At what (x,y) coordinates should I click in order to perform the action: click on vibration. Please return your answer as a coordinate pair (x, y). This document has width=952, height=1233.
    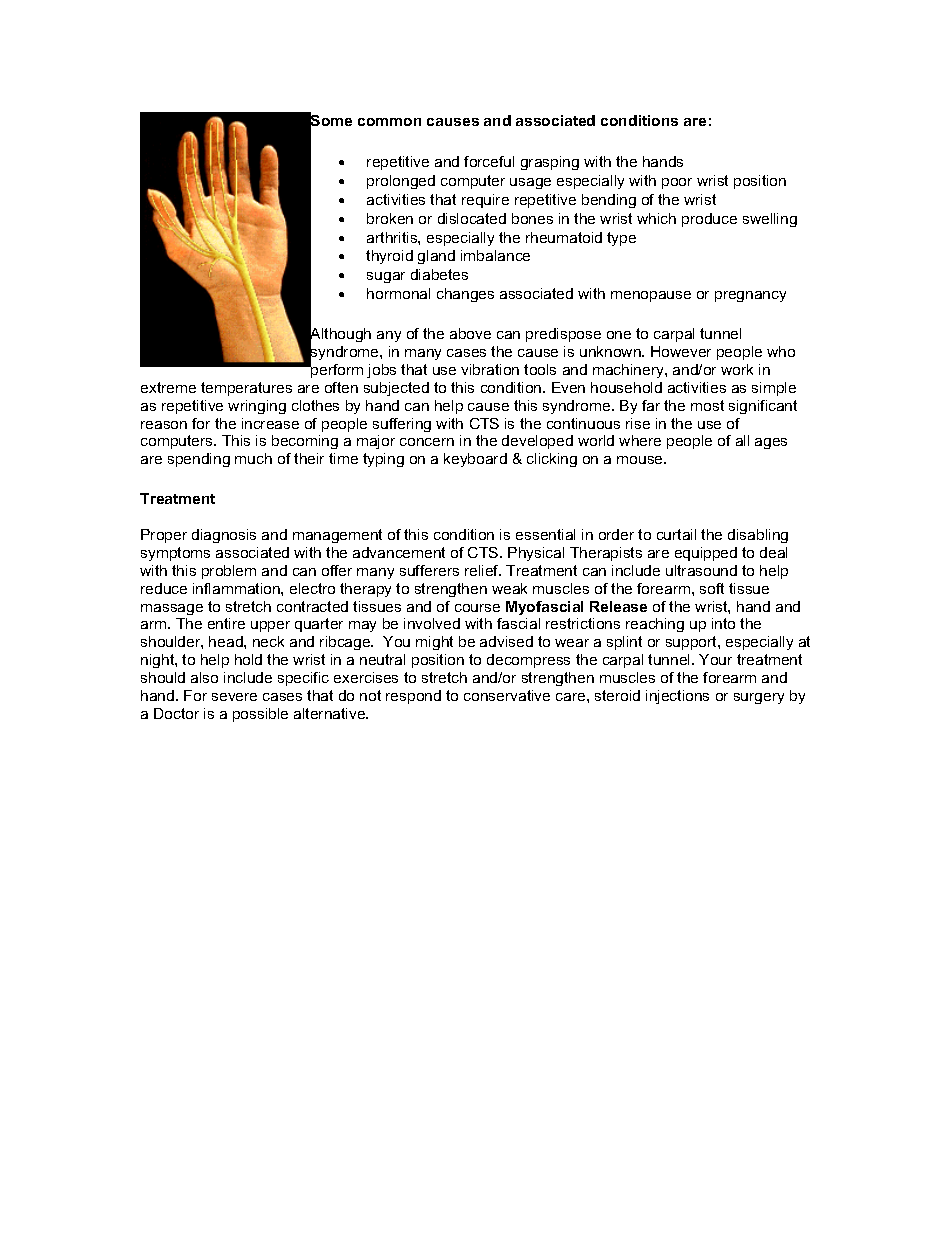
    Looking at the image, I should click on (490, 369).
